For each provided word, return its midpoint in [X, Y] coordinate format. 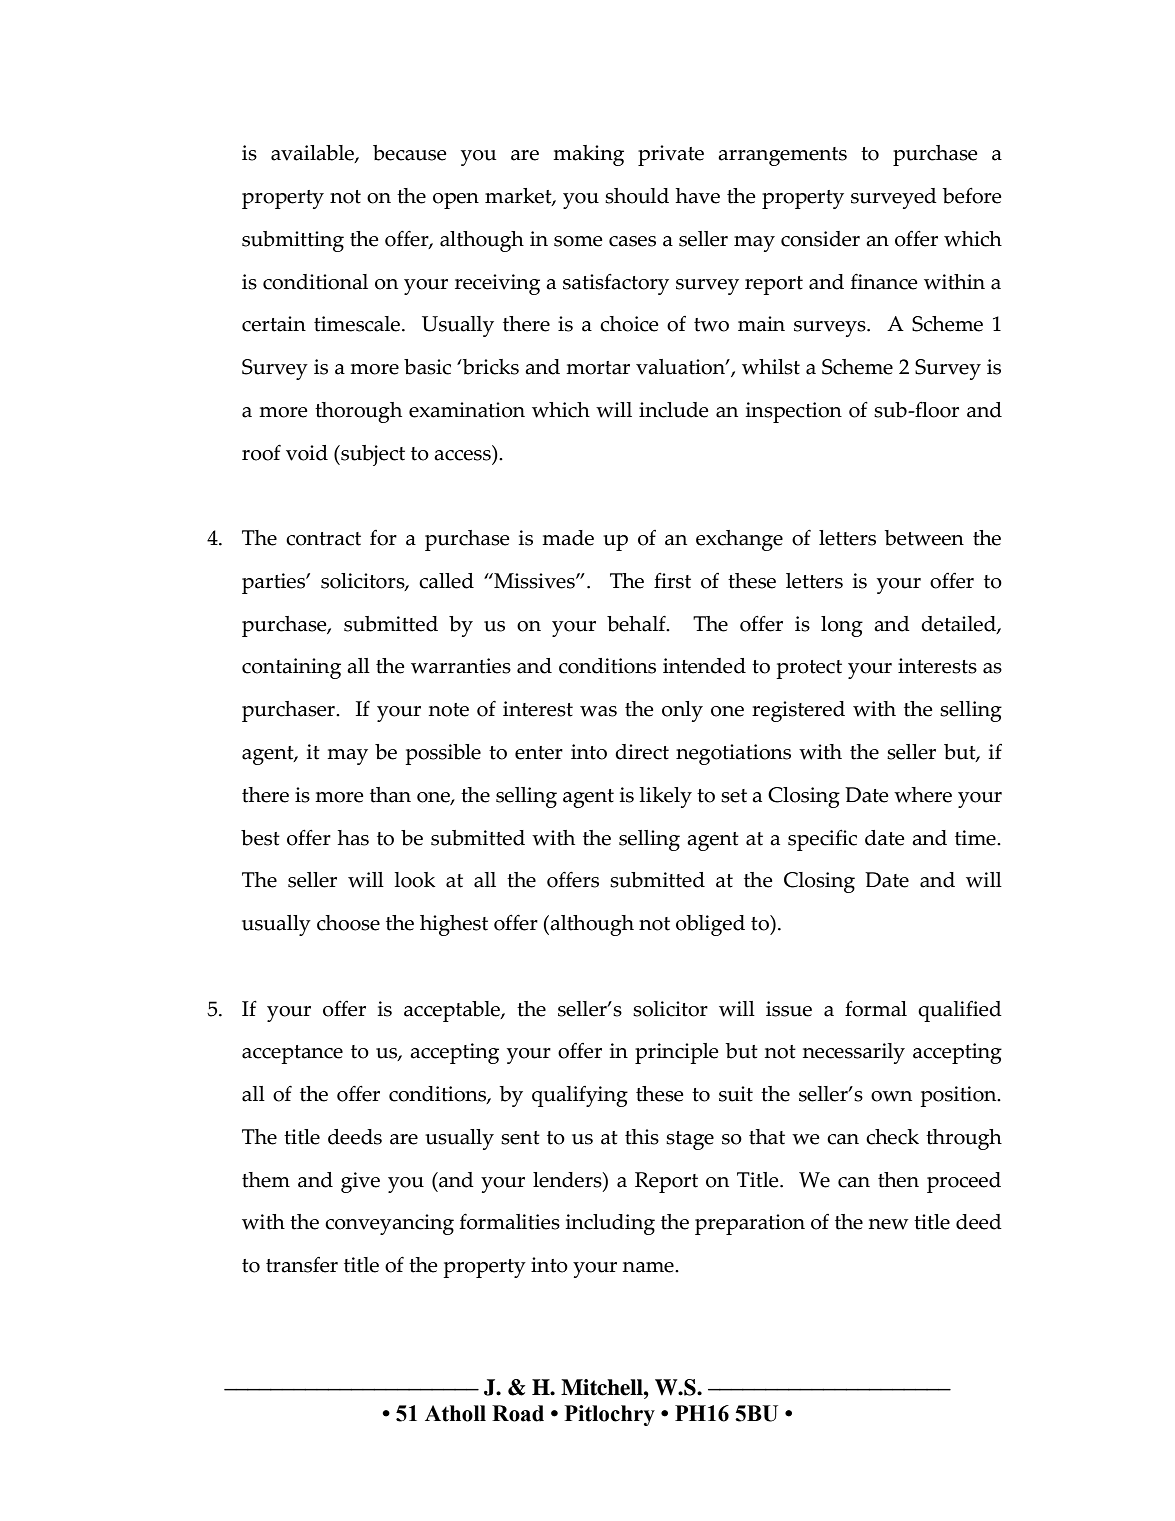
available [313, 154]
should [637, 196]
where [923, 795]
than [390, 795]
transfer [302, 1265]
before [972, 195]
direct [642, 752]
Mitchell [603, 1387]
